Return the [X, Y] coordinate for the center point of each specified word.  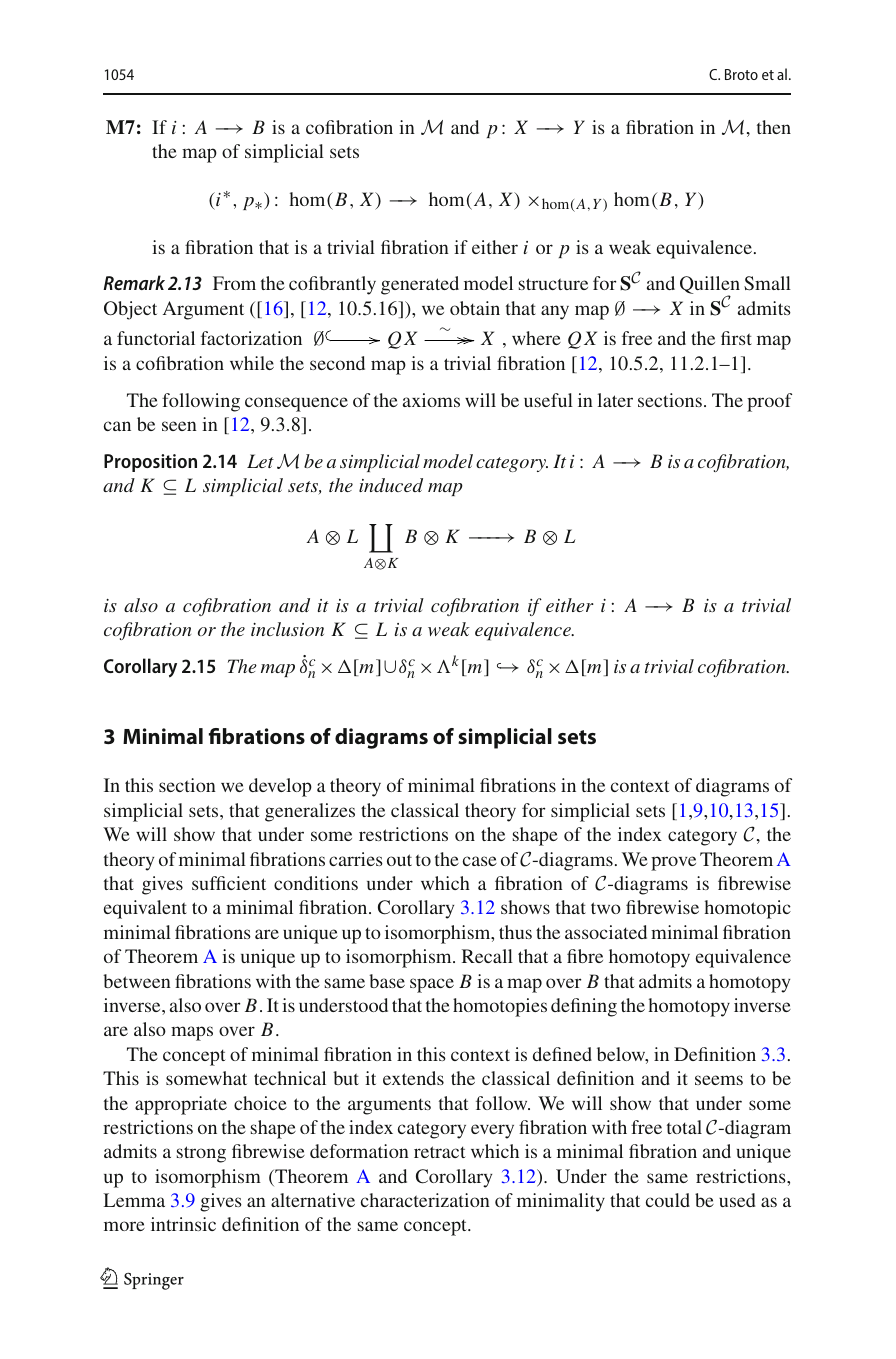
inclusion [287, 629]
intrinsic [183, 1224]
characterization [425, 1200]
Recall [487, 956]
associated [606, 932]
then [774, 127]
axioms [431, 400]
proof [769, 402]
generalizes [310, 812]
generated [420, 285]
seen [179, 426]
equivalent [145, 909]
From [234, 283]
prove [673, 863]
